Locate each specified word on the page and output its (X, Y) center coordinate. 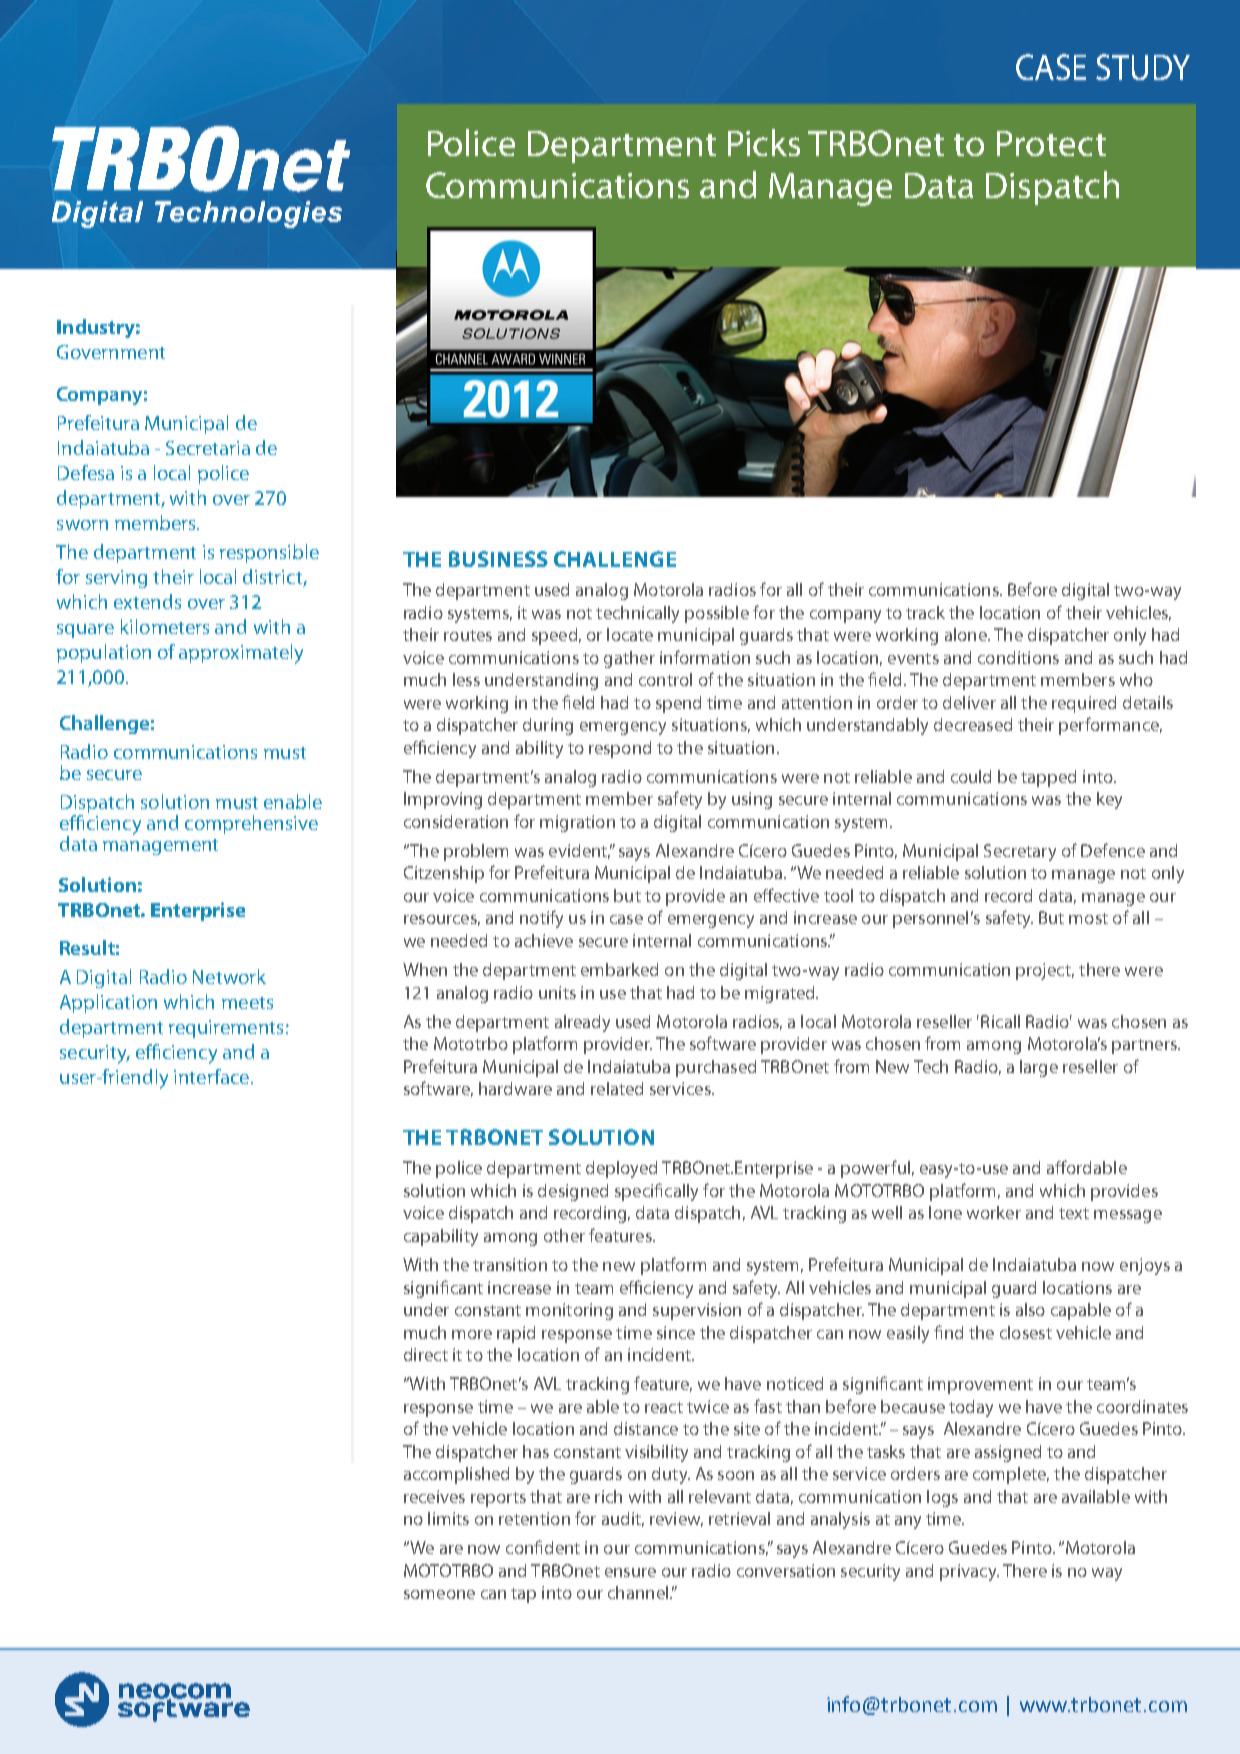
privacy (969, 1572)
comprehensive (251, 824)
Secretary (1020, 852)
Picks (764, 142)
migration (577, 823)
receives (434, 1496)
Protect (1051, 143)
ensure (630, 1572)
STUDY (1143, 67)
